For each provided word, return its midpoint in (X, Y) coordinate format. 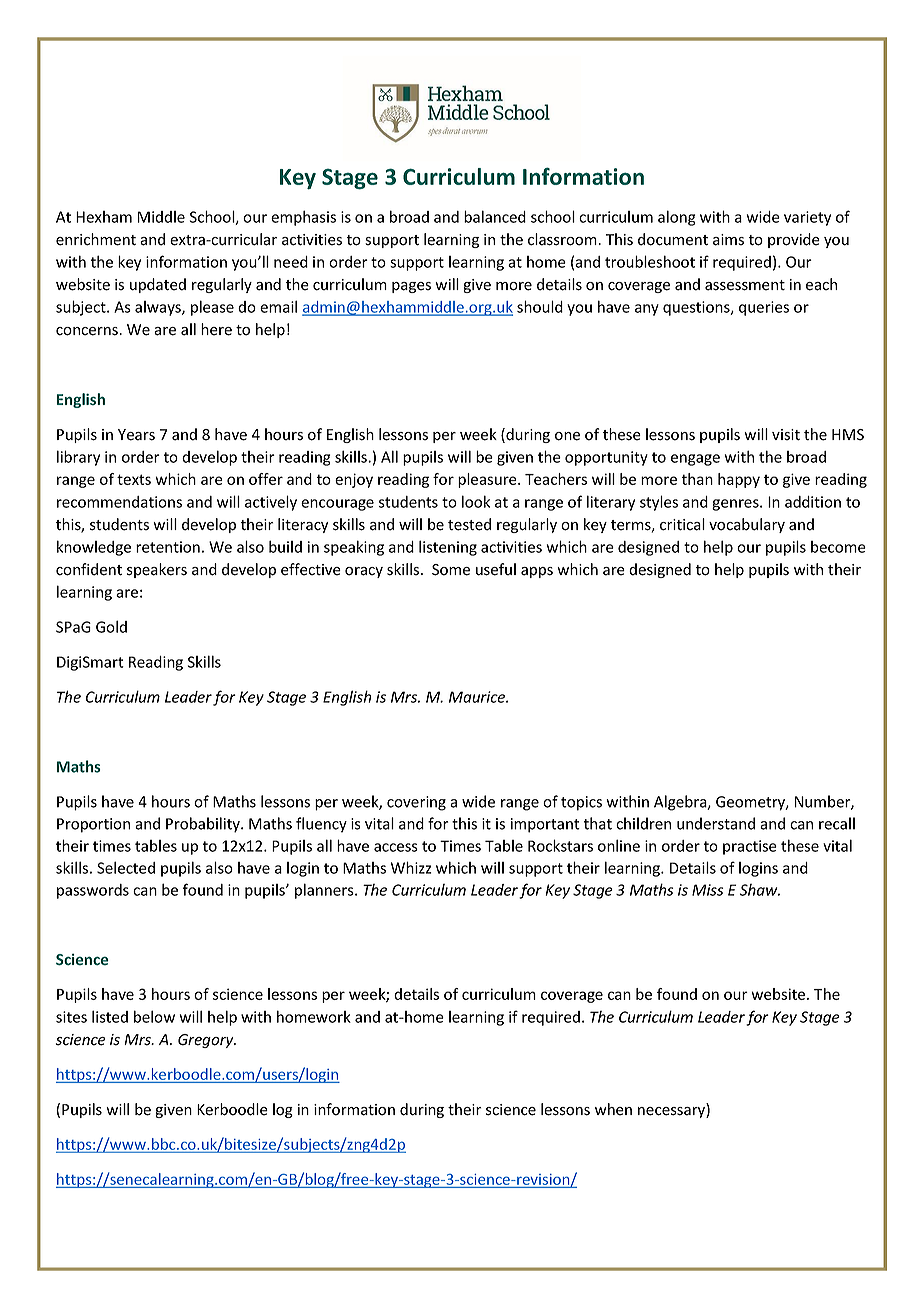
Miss (708, 890)
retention (168, 547)
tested (469, 524)
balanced (495, 216)
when (613, 1109)
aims (728, 240)
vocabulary (747, 525)
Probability (204, 825)
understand (716, 823)
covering (416, 803)
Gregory (207, 1041)
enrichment (96, 239)
